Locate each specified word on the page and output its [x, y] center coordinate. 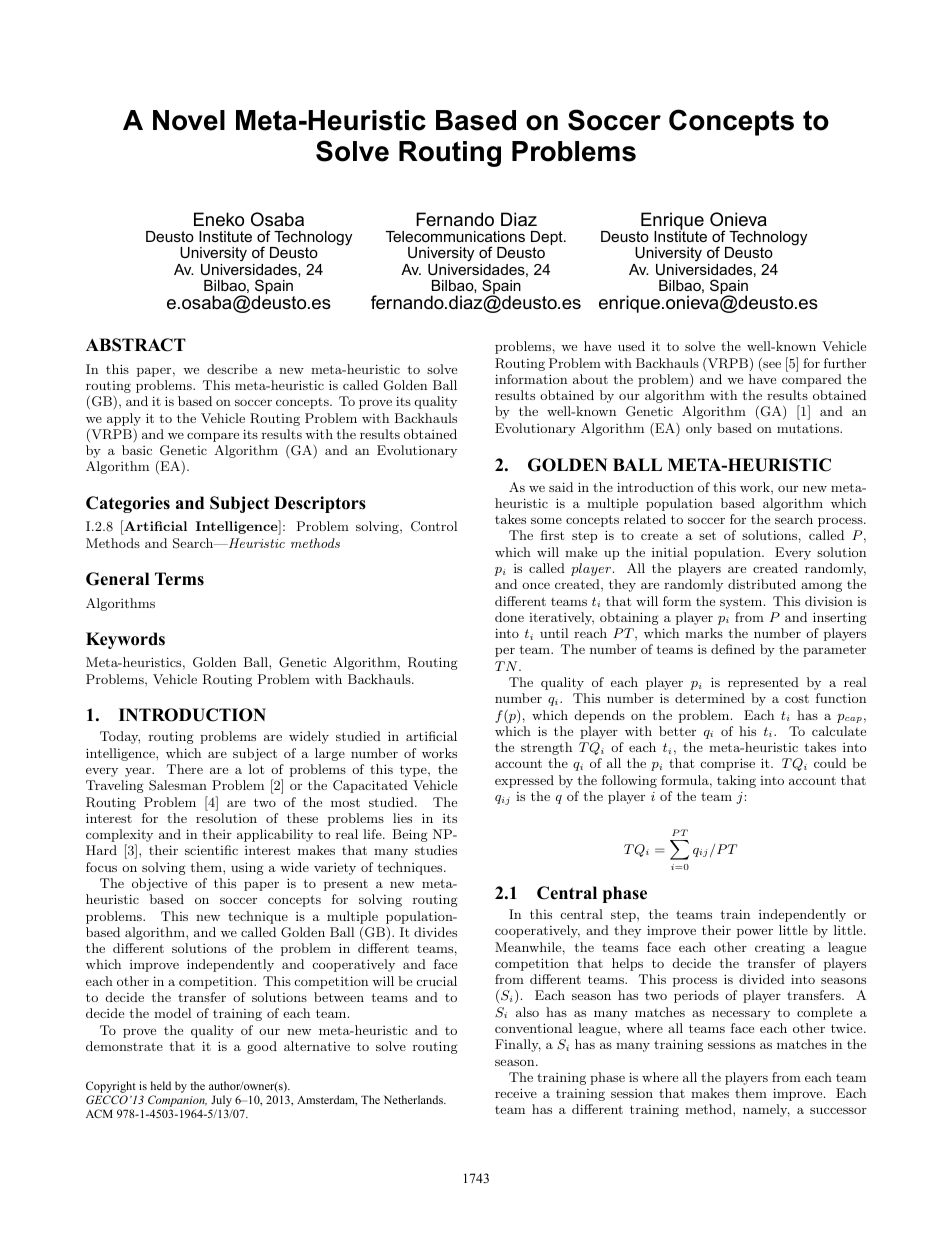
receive [516, 1093]
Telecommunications [455, 236]
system [742, 603]
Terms [179, 579]
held [161, 1085]
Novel [189, 120]
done [509, 617]
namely [766, 1110]
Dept [548, 239]
